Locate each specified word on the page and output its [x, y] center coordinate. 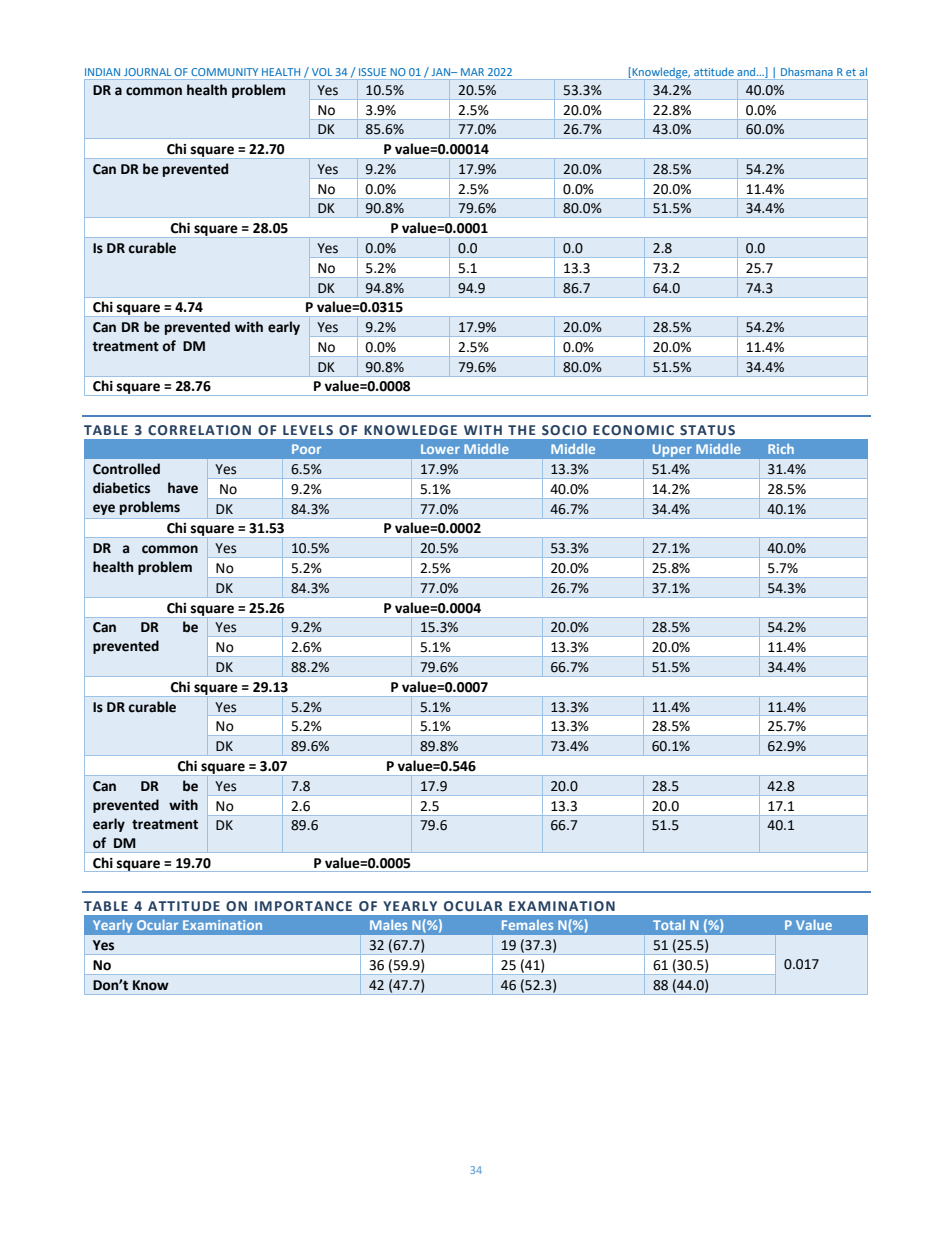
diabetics [121, 488]
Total [669, 925]
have [183, 488]
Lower [440, 449]
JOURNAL [147, 72]
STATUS [707, 430]
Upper [672, 451]
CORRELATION [199, 430]
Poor [306, 449]
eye [104, 509]
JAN [442, 72]
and [747, 71]
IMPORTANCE [303, 906]
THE [522, 430]
